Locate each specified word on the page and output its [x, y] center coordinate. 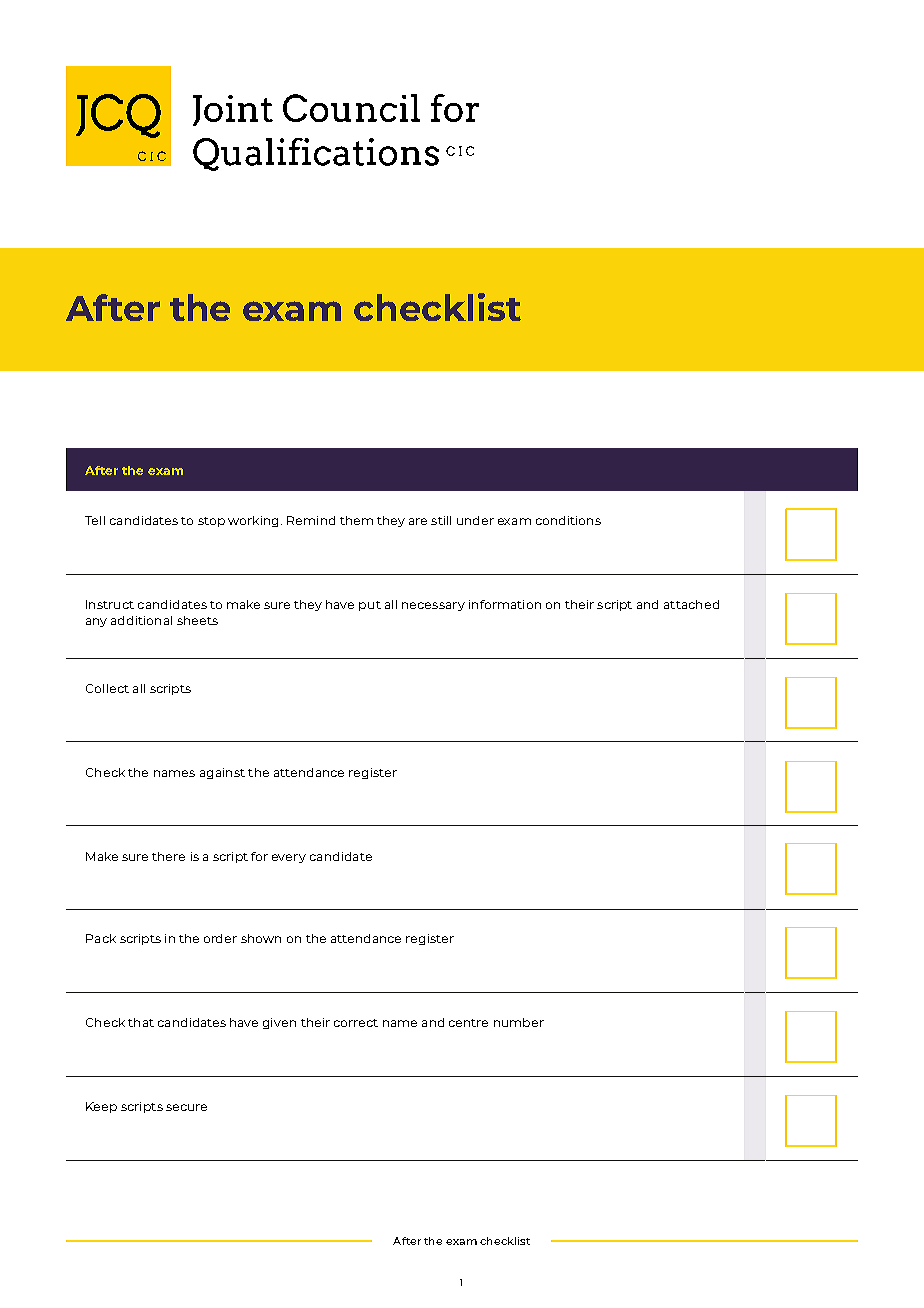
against [222, 773]
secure [186, 1107]
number [519, 1022]
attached [691, 604]
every [289, 858]
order [220, 938]
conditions [568, 520]
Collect [107, 688]
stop [211, 522]
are [418, 521]
